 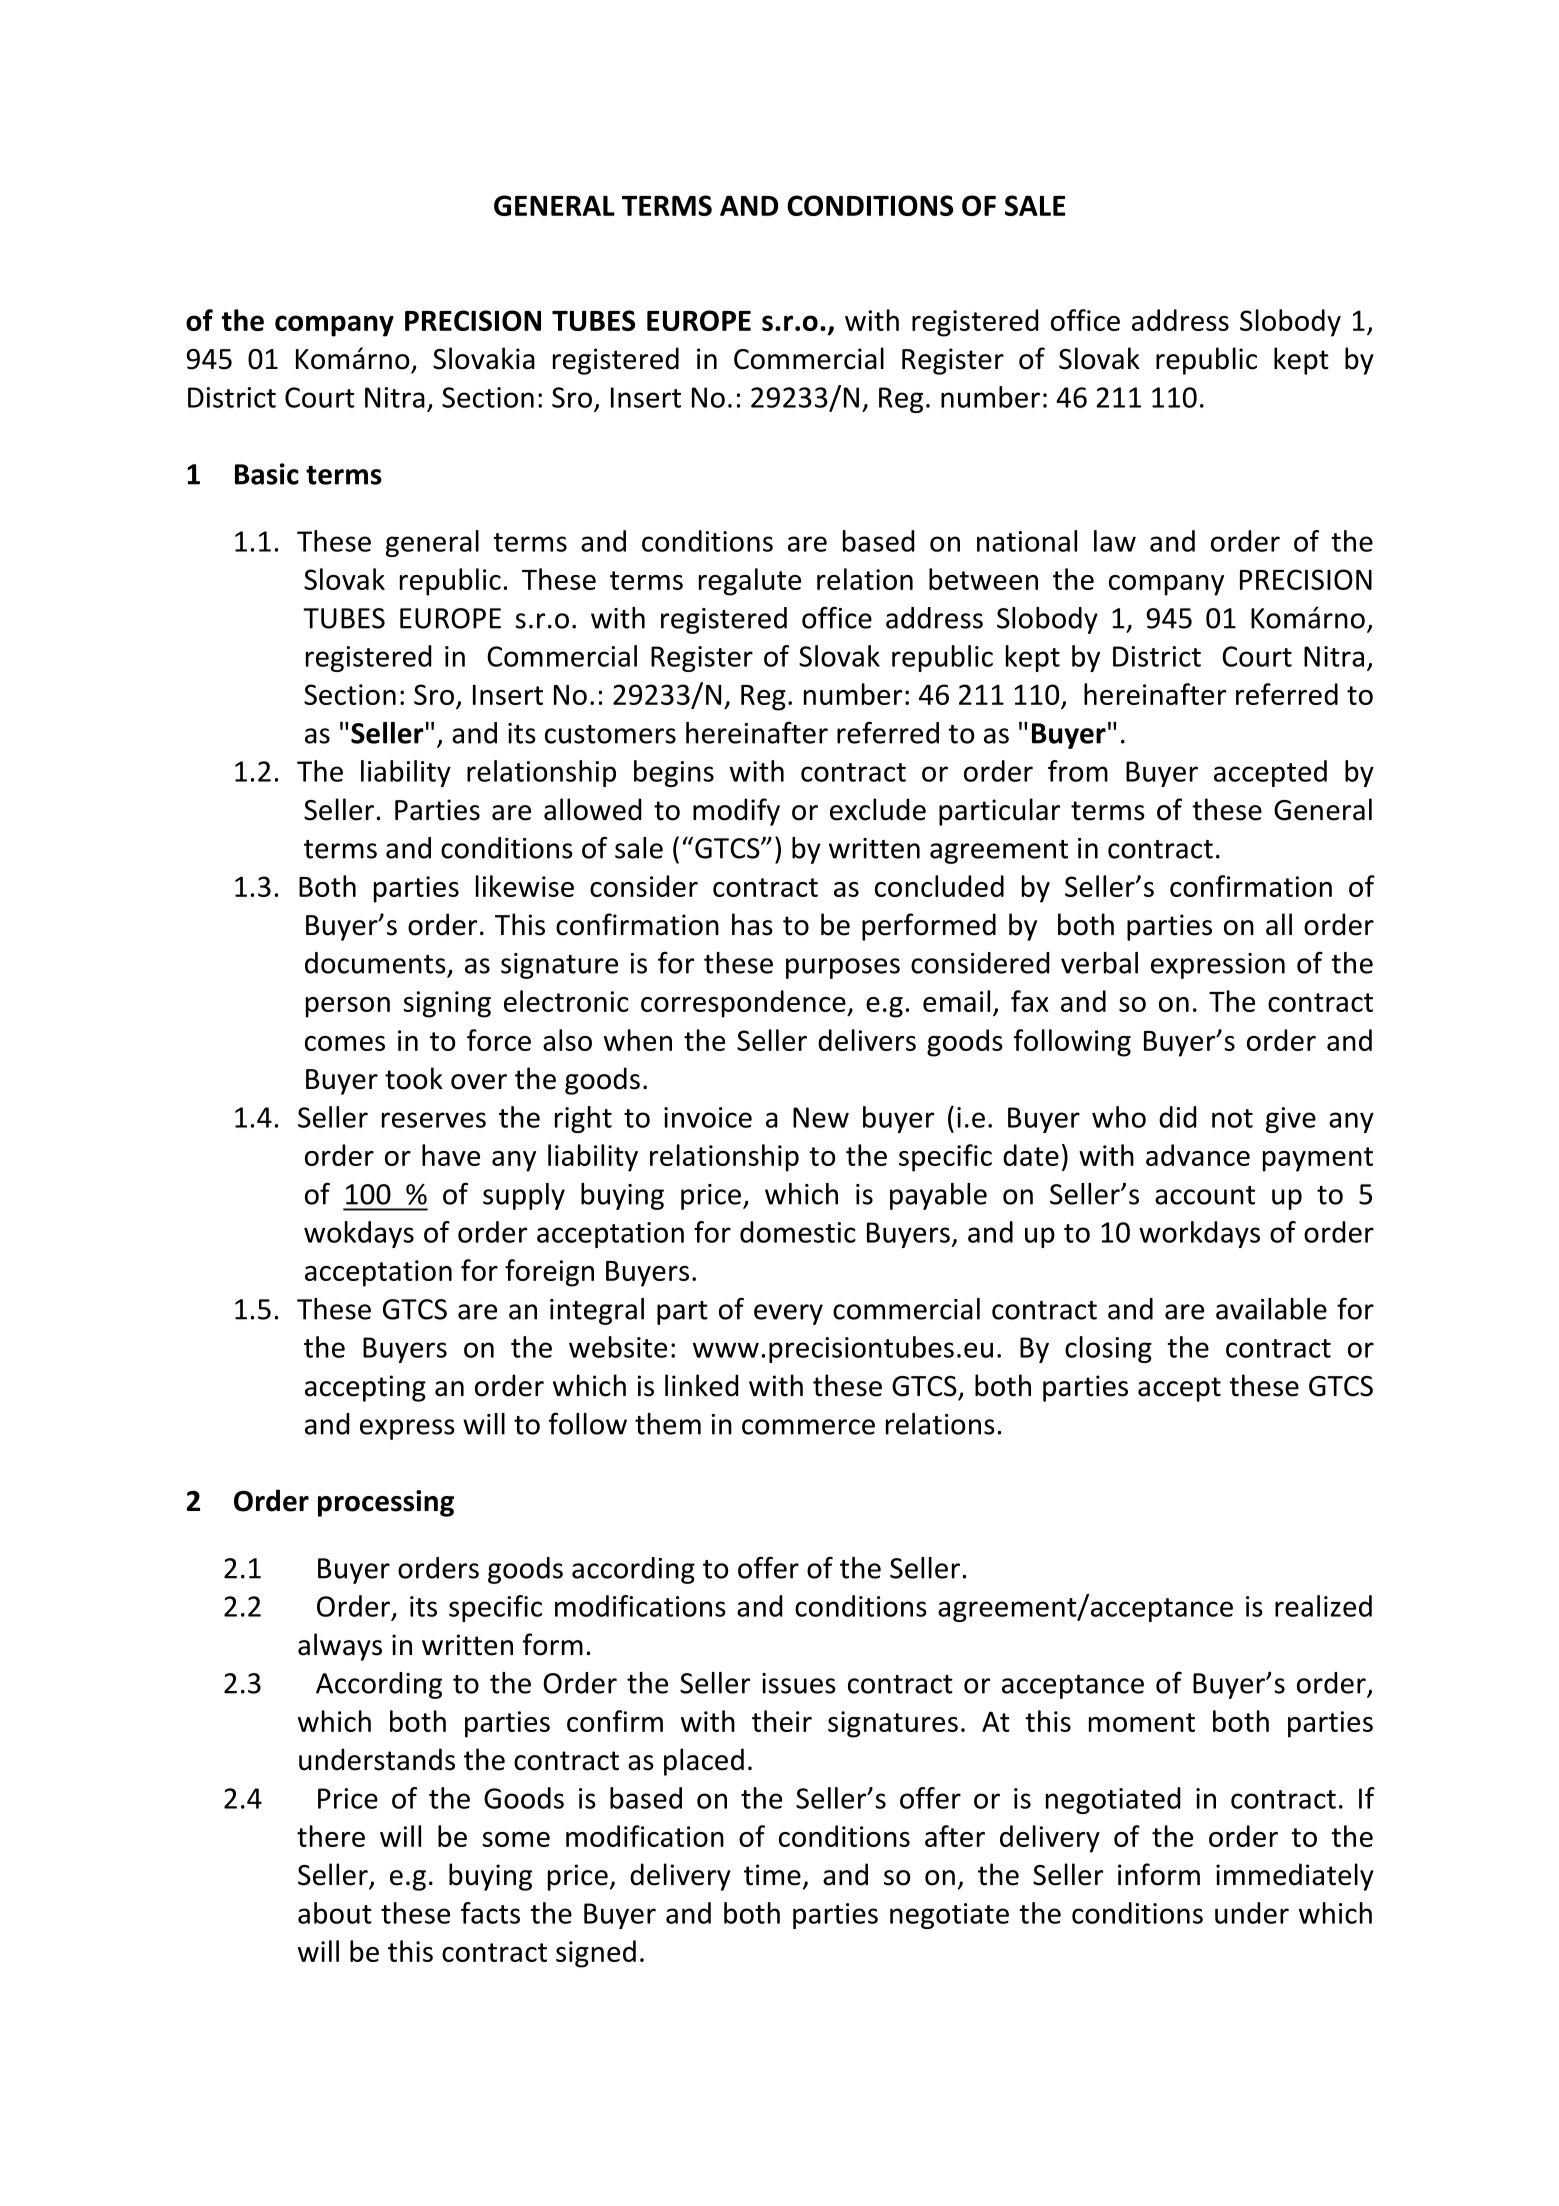 I want to click on between, so click(x=983, y=579).
